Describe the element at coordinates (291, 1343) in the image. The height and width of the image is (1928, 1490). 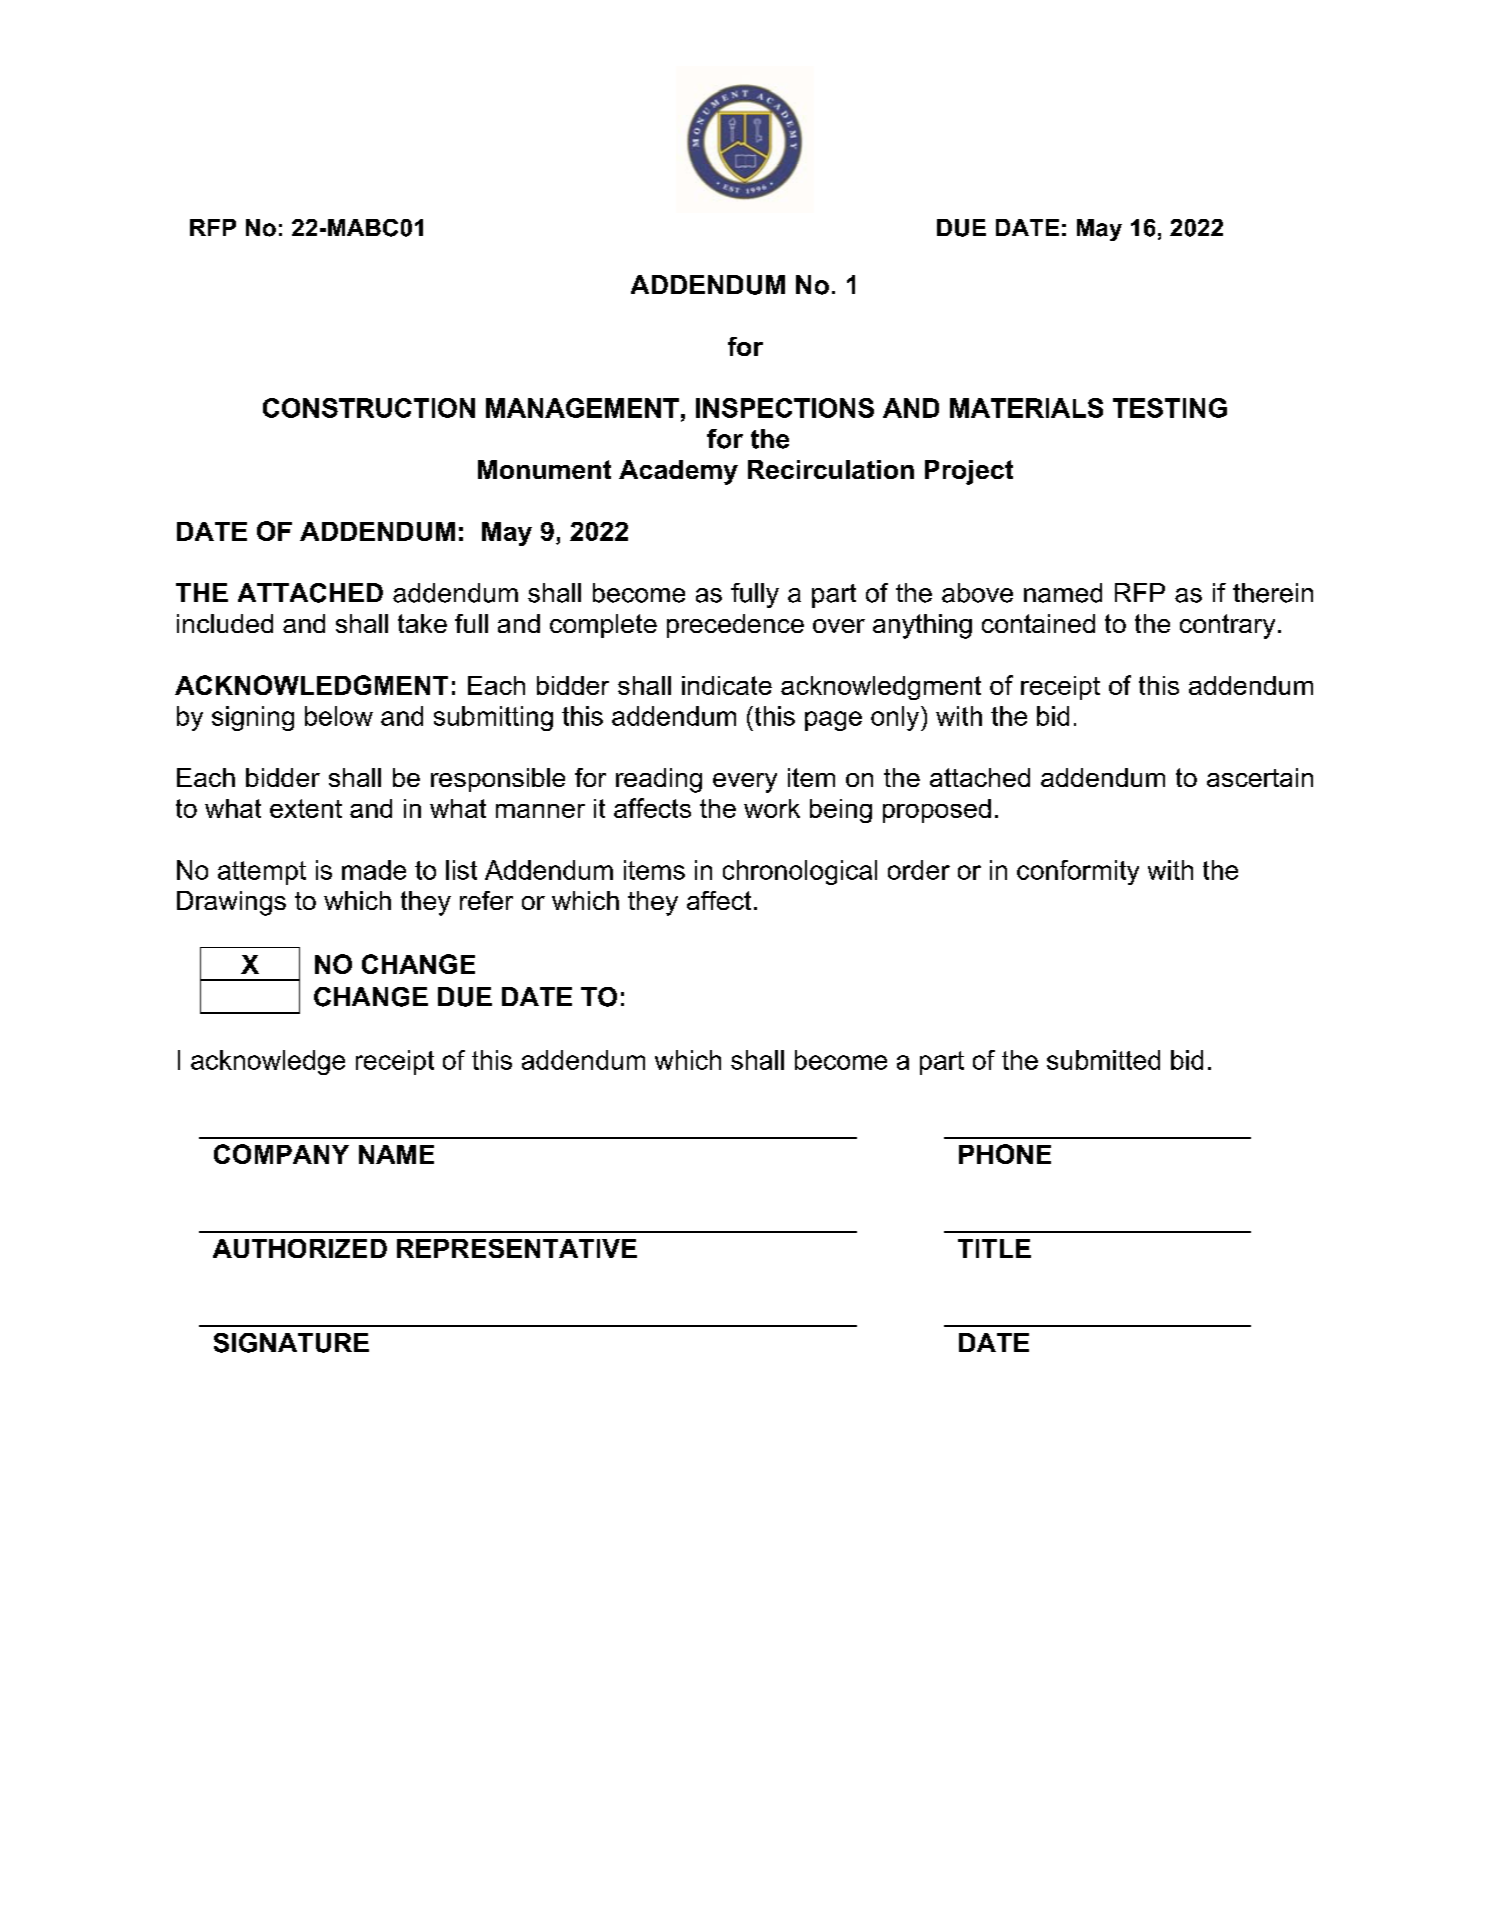
I see `SIGNATURE` at that location.
